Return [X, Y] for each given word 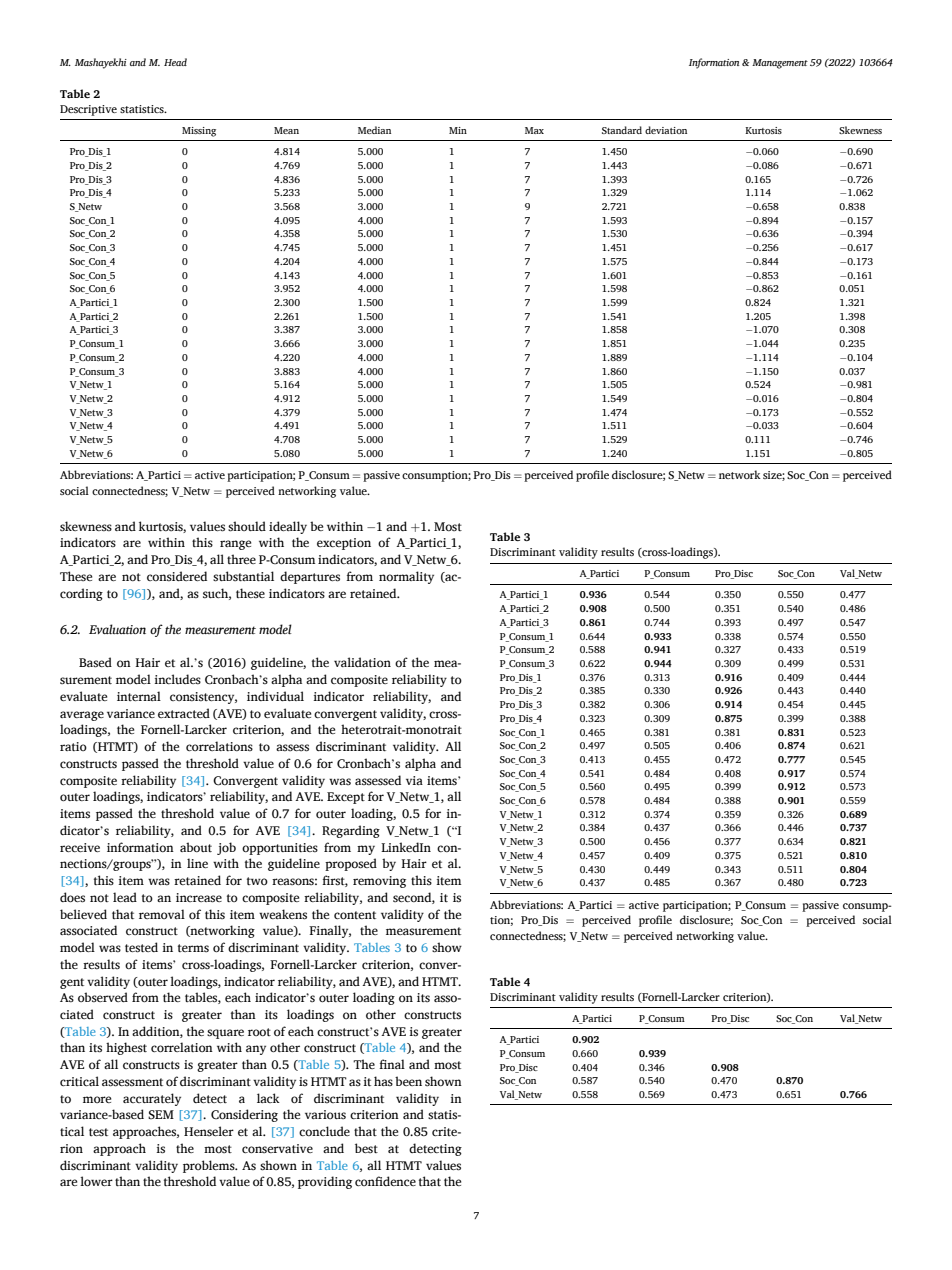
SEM [161, 1115]
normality [406, 577]
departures [310, 577]
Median [374, 130]
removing [379, 882]
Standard [622, 130]
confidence [385, 1181]
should [247, 526]
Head [175, 62]
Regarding [351, 831]
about [196, 847]
